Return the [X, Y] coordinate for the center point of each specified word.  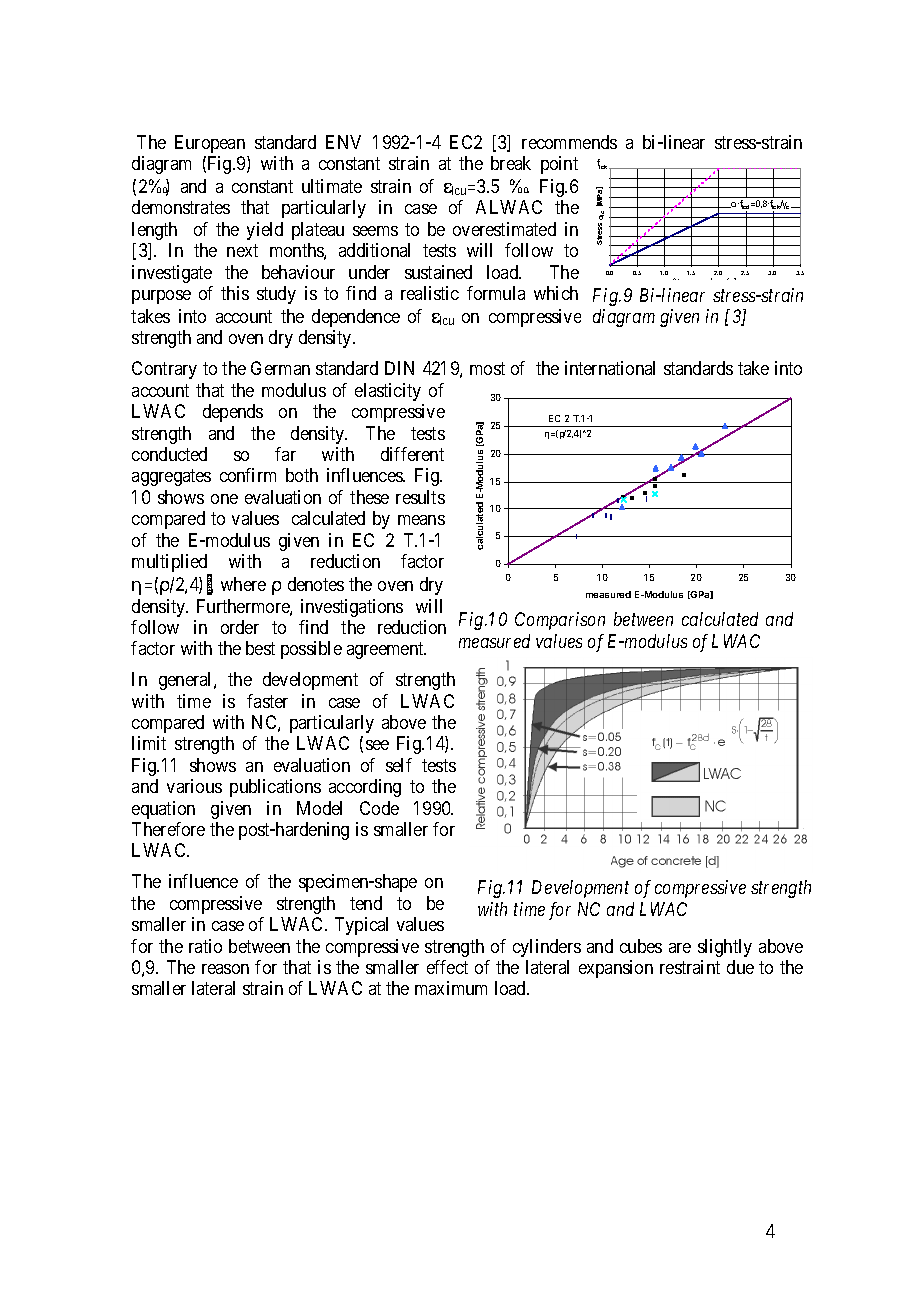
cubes [641, 946]
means [421, 520]
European [210, 144]
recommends [569, 142]
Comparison [560, 621]
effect [447, 967]
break [511, 163]
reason [225, 969]
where [243, 584]
